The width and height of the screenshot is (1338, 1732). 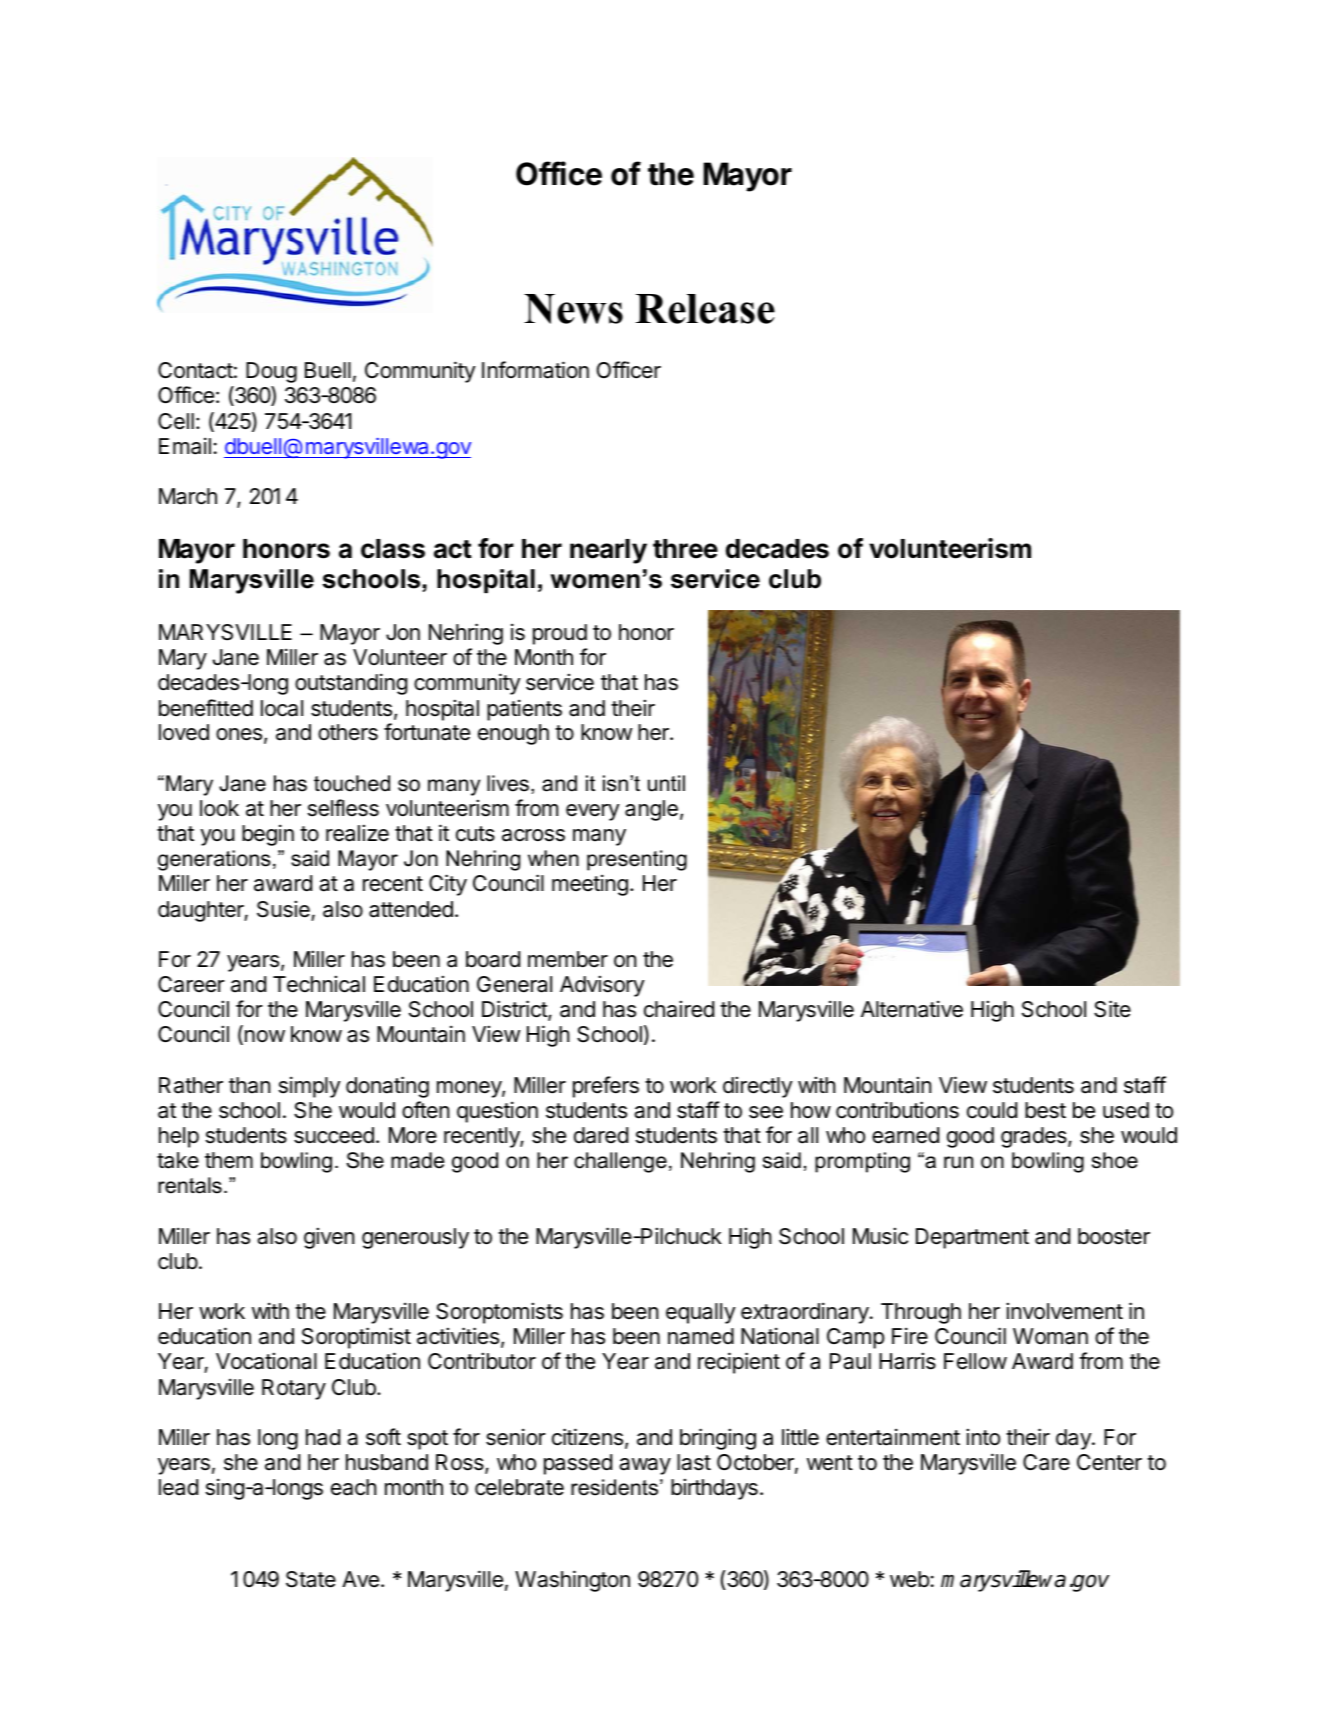 I want to click on angle, so click(x=651, y=810).
